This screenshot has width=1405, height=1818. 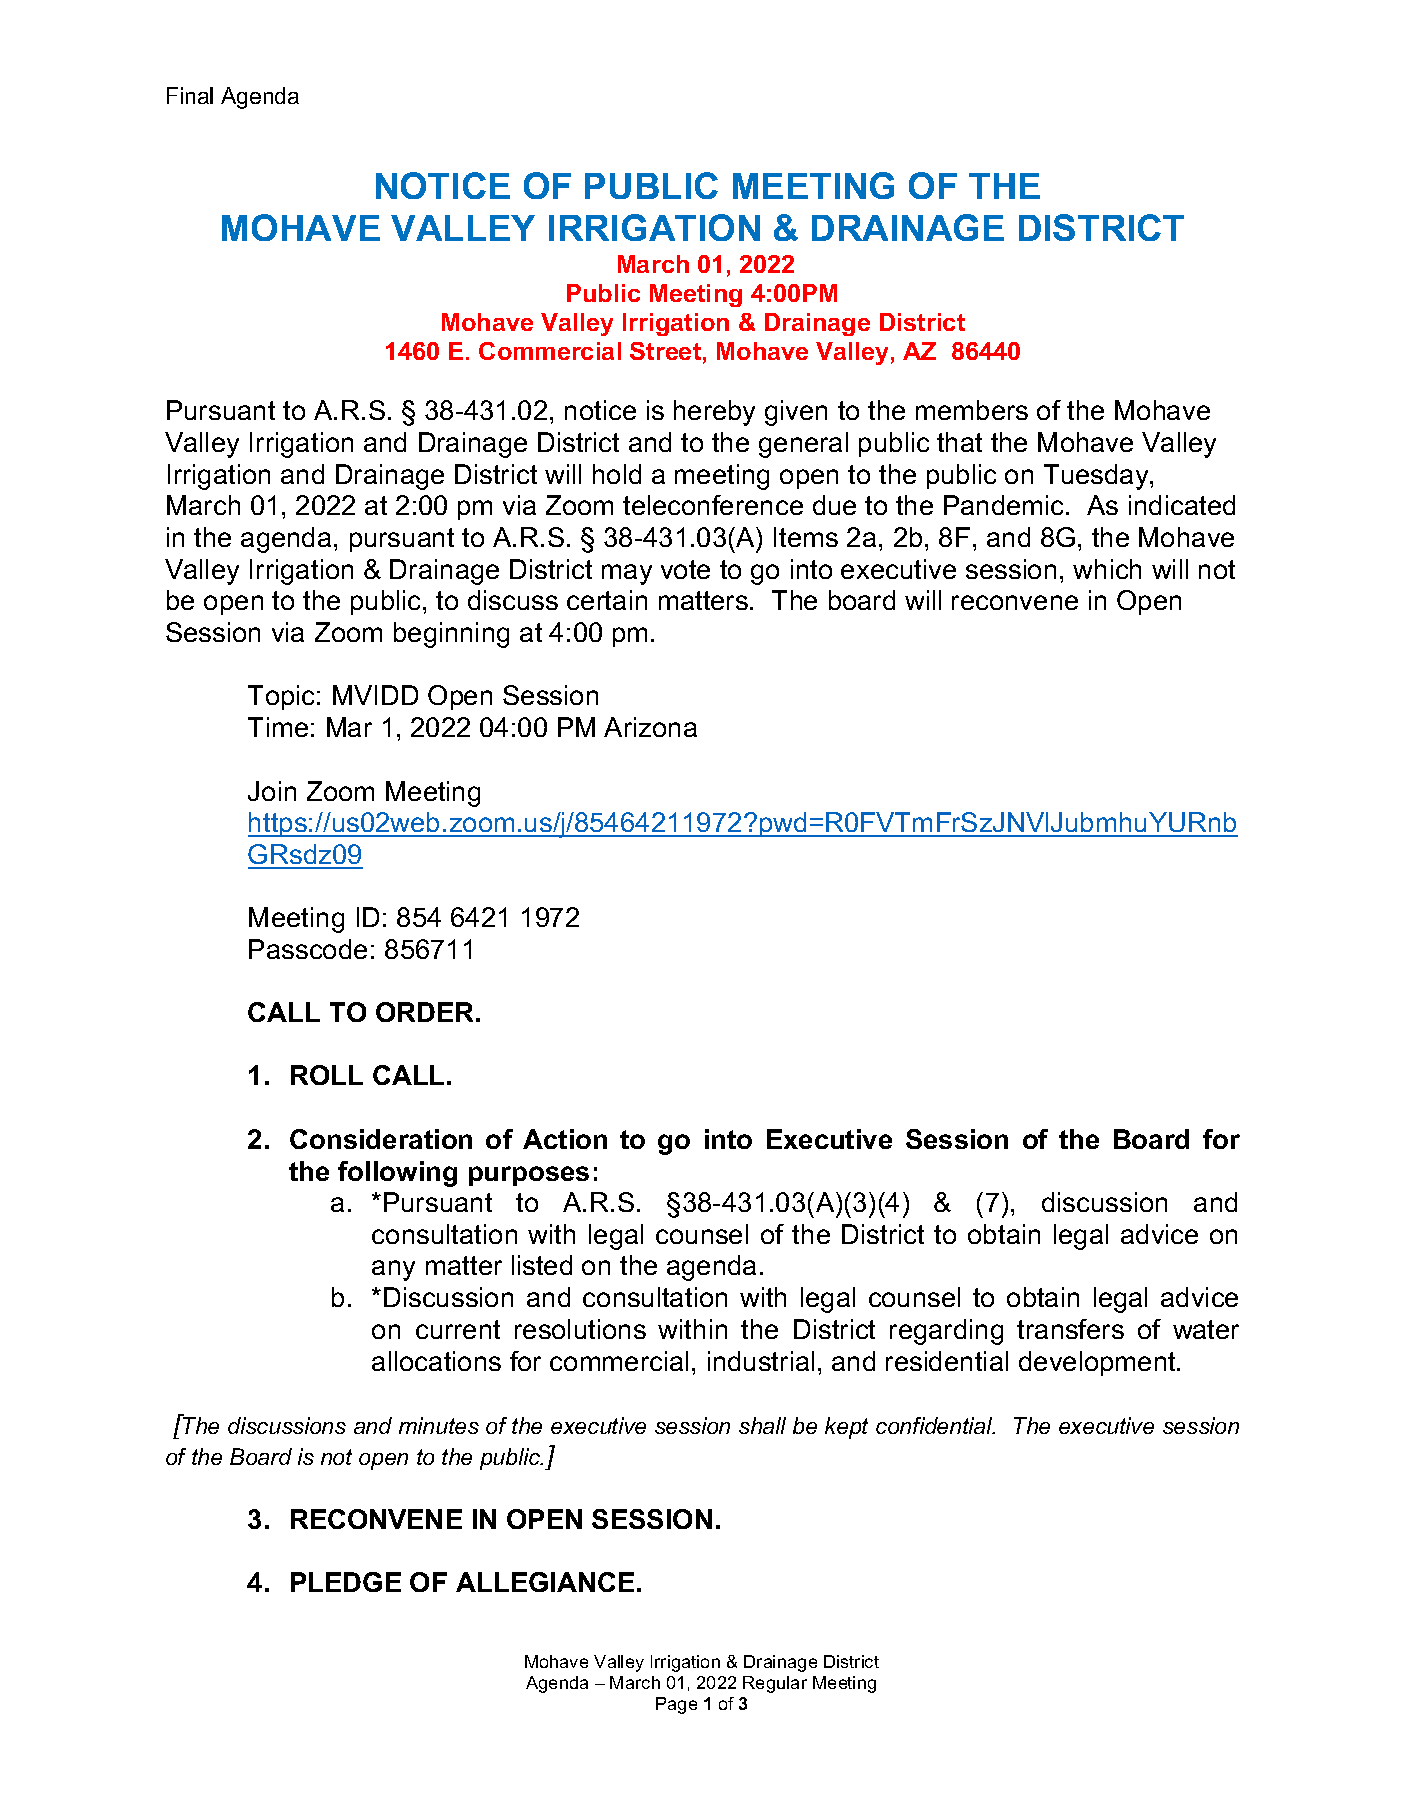 What do you see at coordinates (565, 1139) in the screenshot?
I see `Action` at bounding box center [565, 1139].
